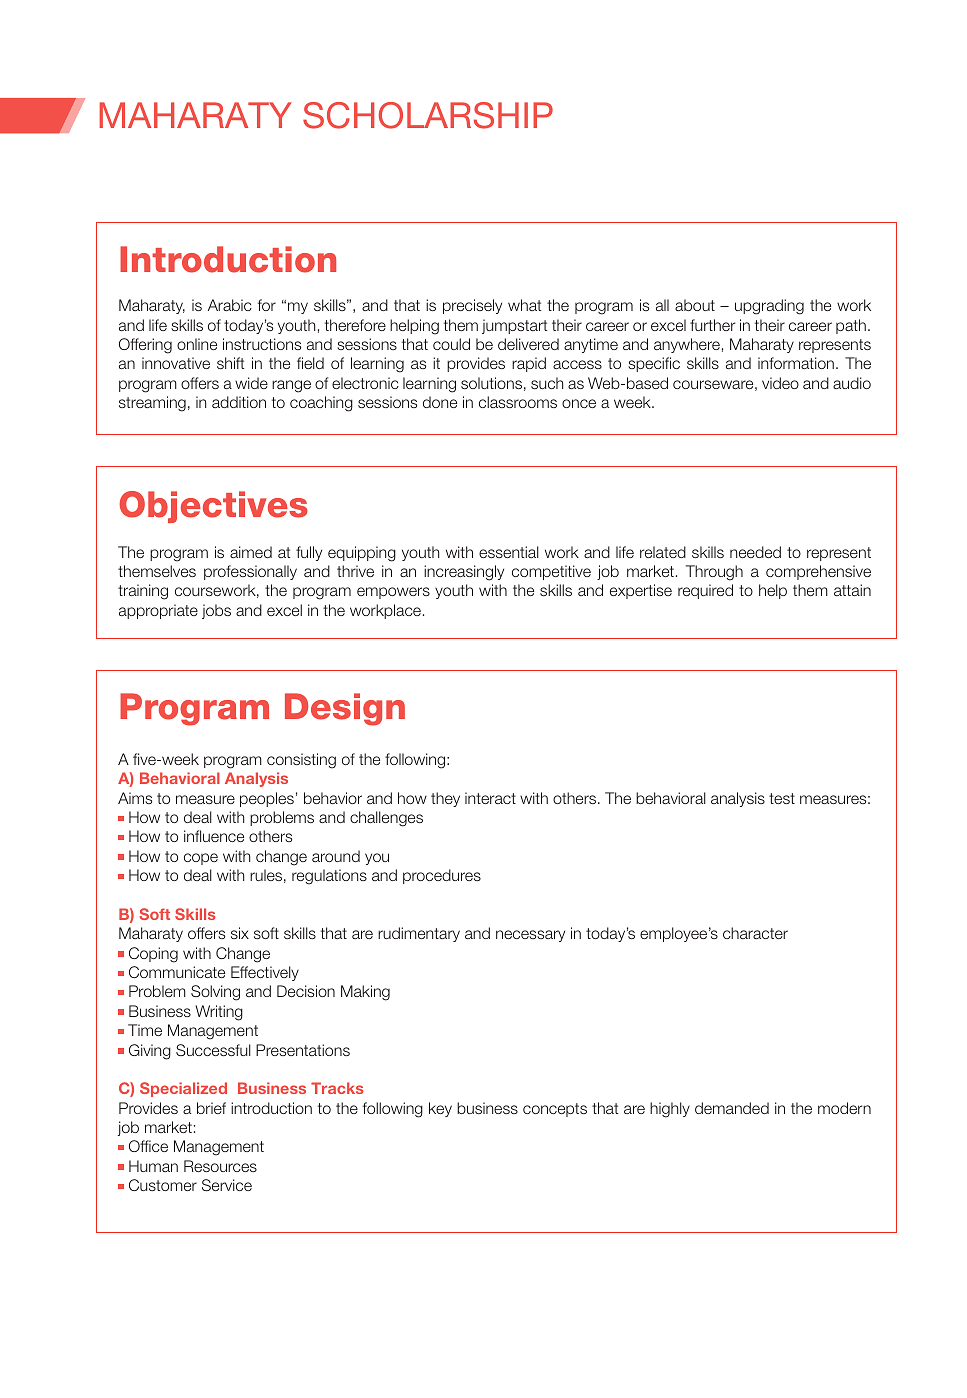 The width and height of the screenshot is (967, 1398). I want to click on six, so click(240, 933).
